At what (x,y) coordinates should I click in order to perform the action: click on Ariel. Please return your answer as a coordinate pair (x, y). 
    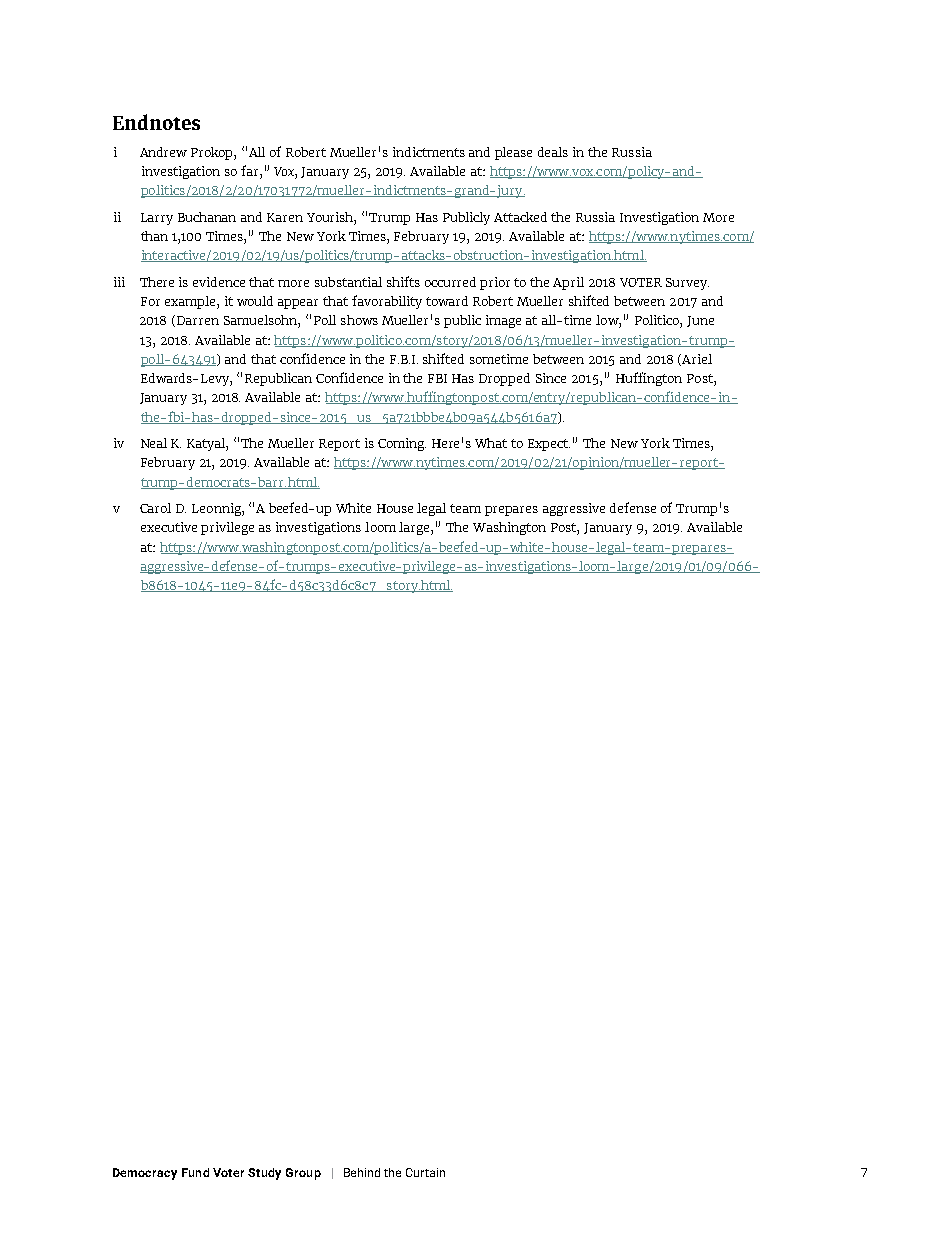
    Looking at the image, I should click on (697, 359).
